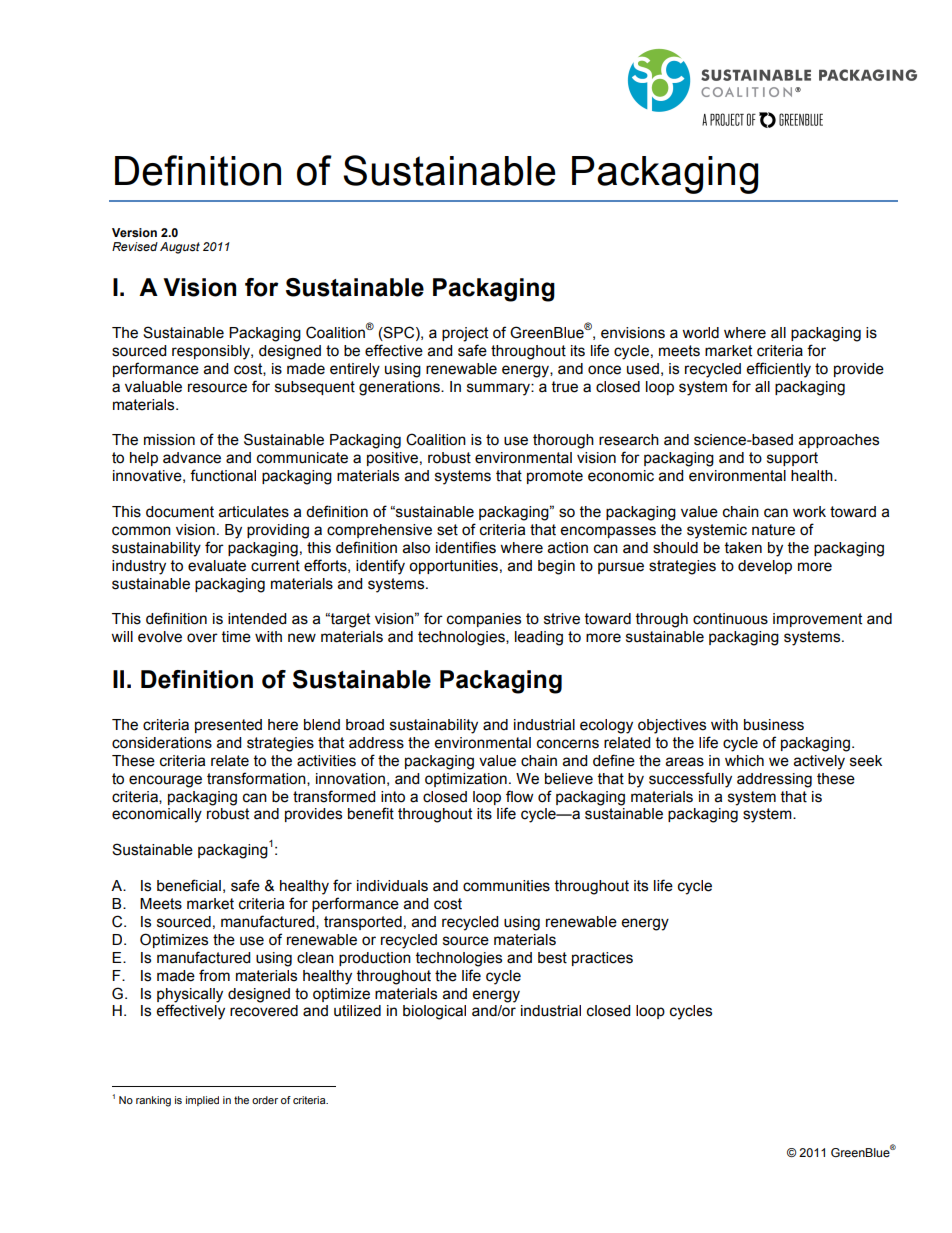  I want to click on implied, so click(202, 1101).
